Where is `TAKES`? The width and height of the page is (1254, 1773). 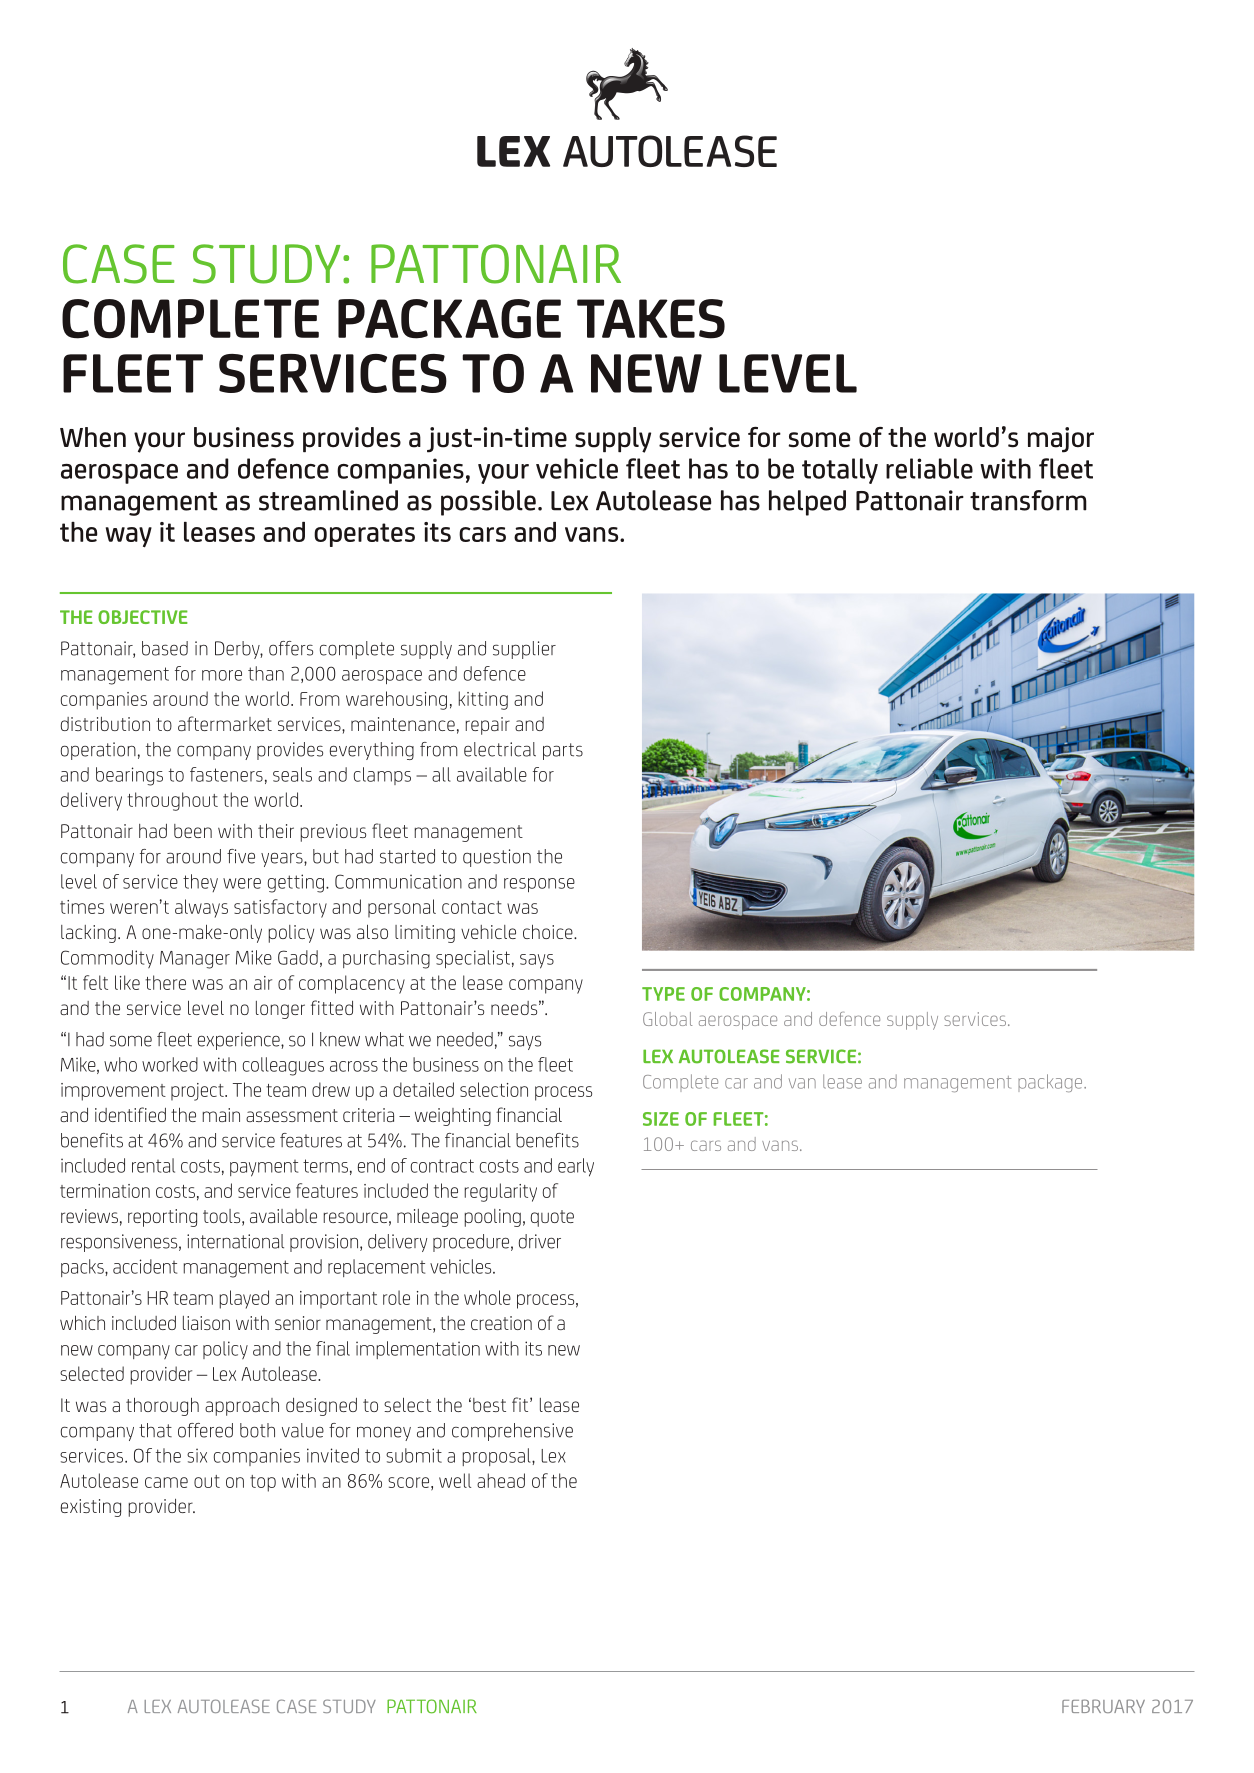
TAKES is located at coordinates (651, 319).
